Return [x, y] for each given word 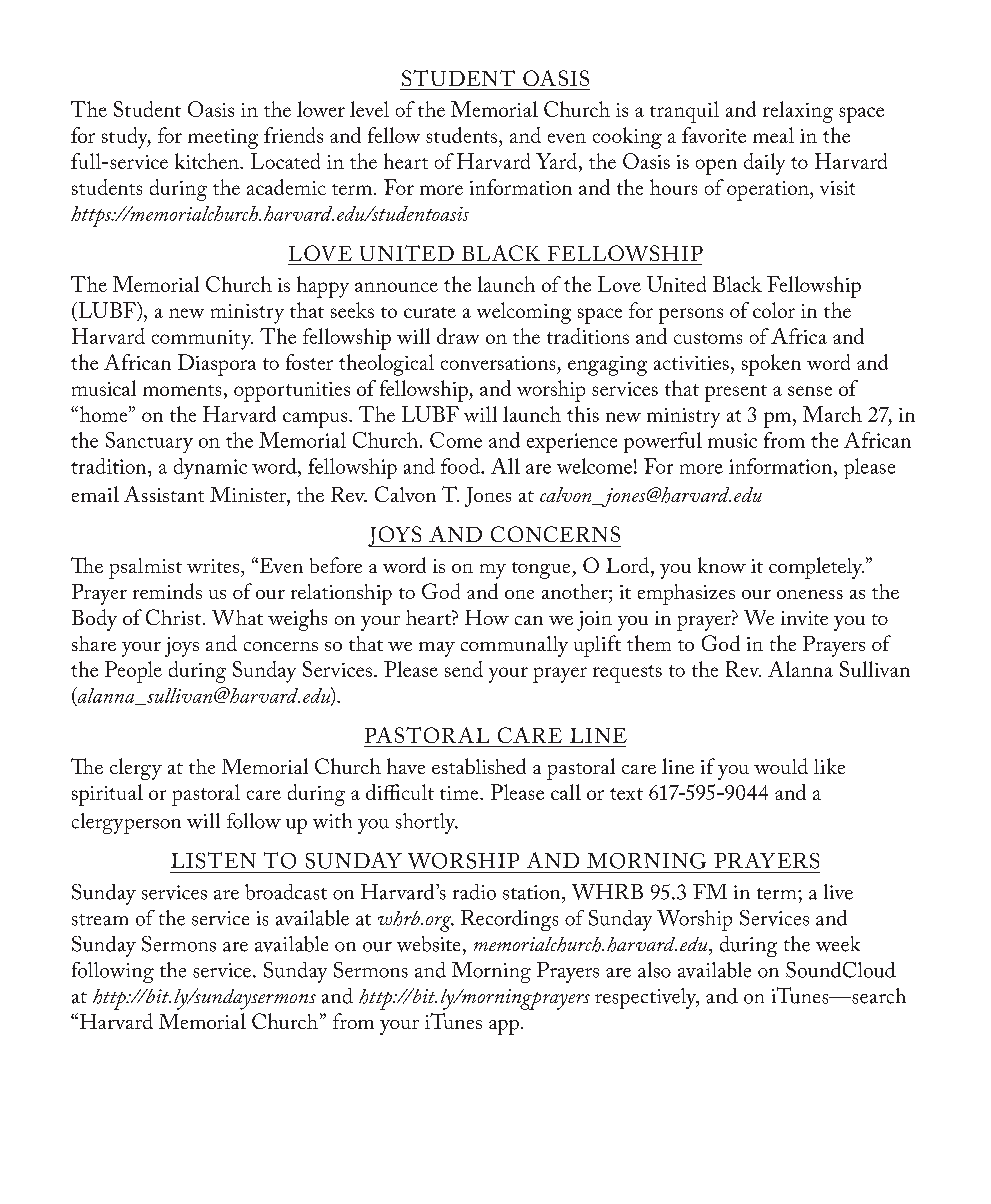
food [461, 466]
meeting [223, 139]
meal [773, 135]
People [133, 672]
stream [100, 920]
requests [627, 674]
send [464, 669]
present [736, 393]
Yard [558, 162]
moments [182, 390]
